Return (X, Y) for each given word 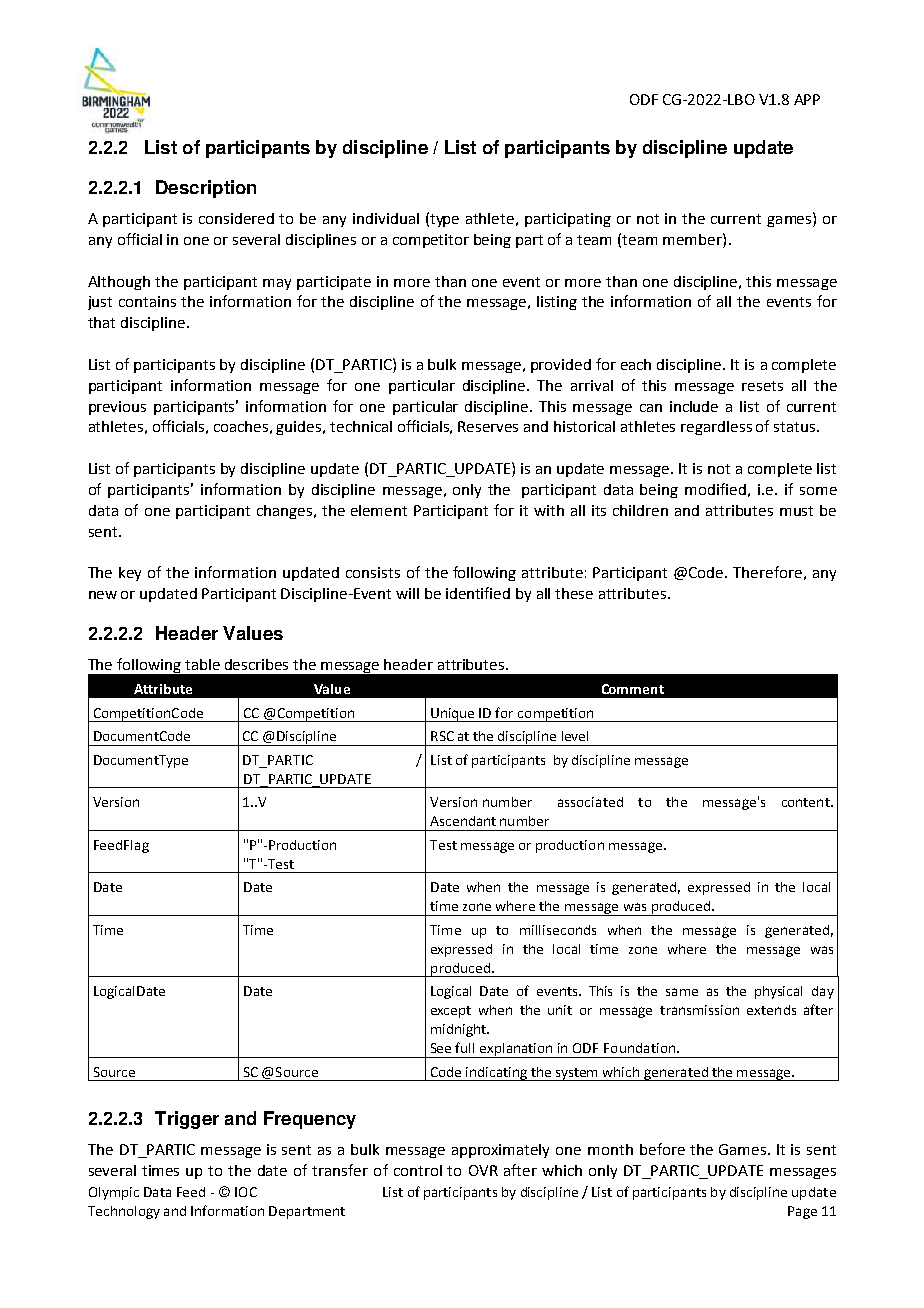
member (693, 239)
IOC (246, 1192)
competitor (431, 241)
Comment (633, 689)
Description (206, 189)
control (418, 1170)
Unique (453, 715)
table (202, 664)
